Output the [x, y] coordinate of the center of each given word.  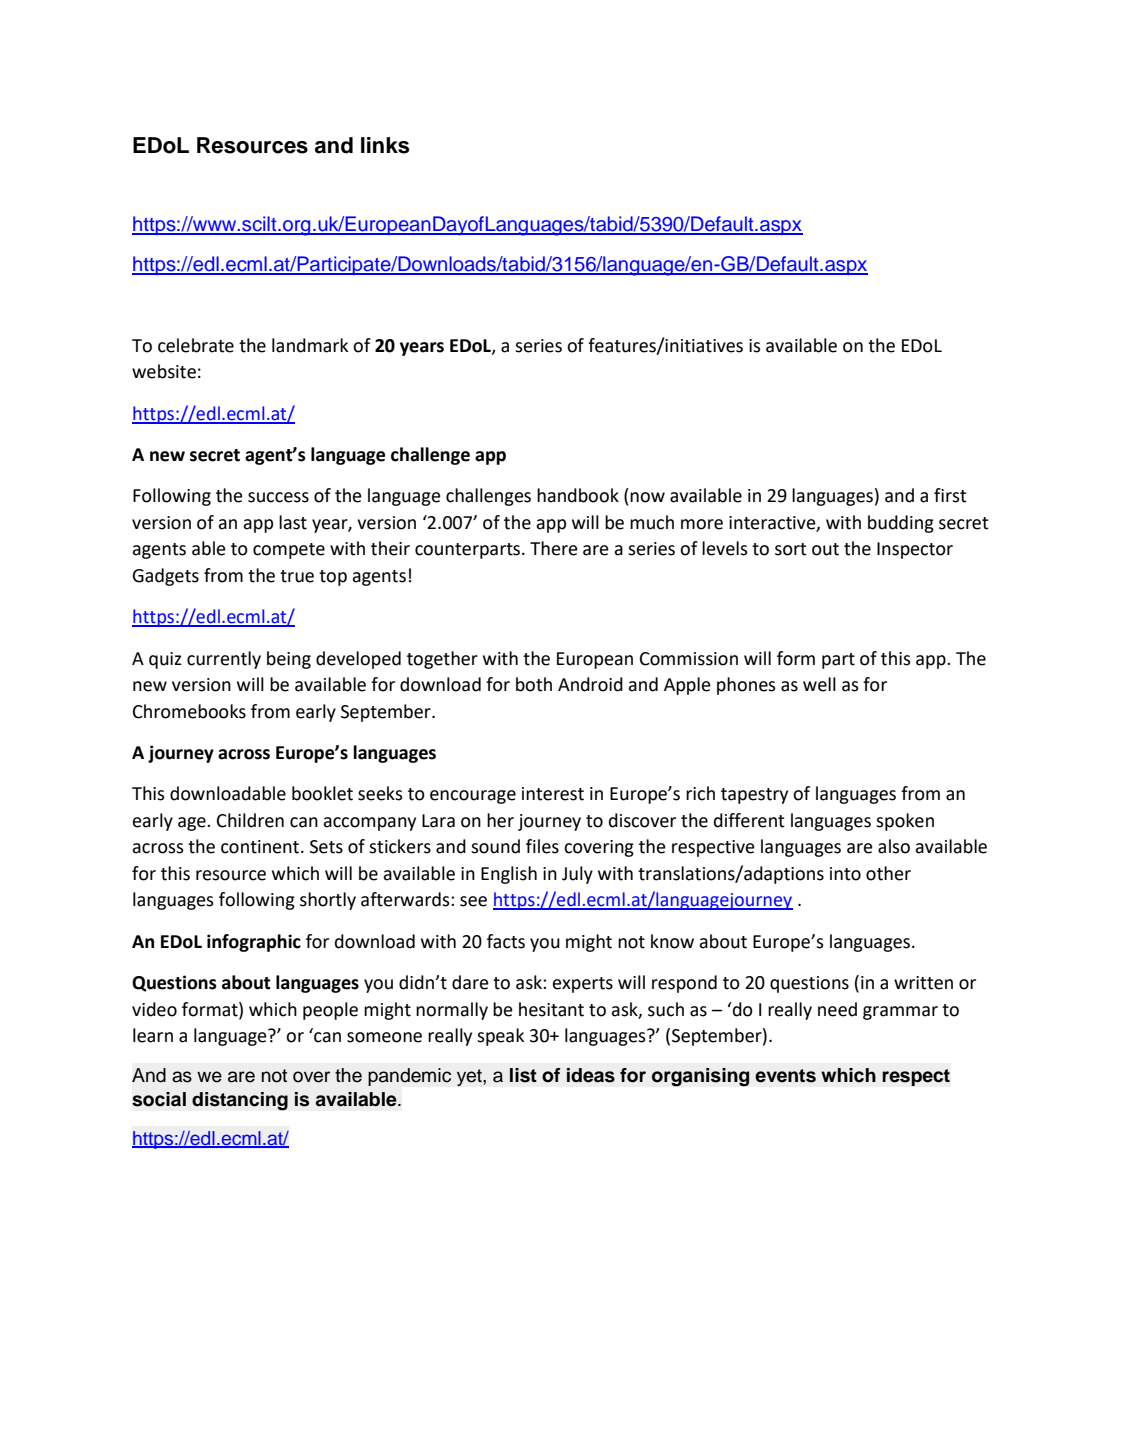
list [523, 1075]
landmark [310, 345]
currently [224, 660]
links [385, 145]
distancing [240, 1101]
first [950, 495]
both [534, 684]
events [785, 1076]
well [819, 684]
